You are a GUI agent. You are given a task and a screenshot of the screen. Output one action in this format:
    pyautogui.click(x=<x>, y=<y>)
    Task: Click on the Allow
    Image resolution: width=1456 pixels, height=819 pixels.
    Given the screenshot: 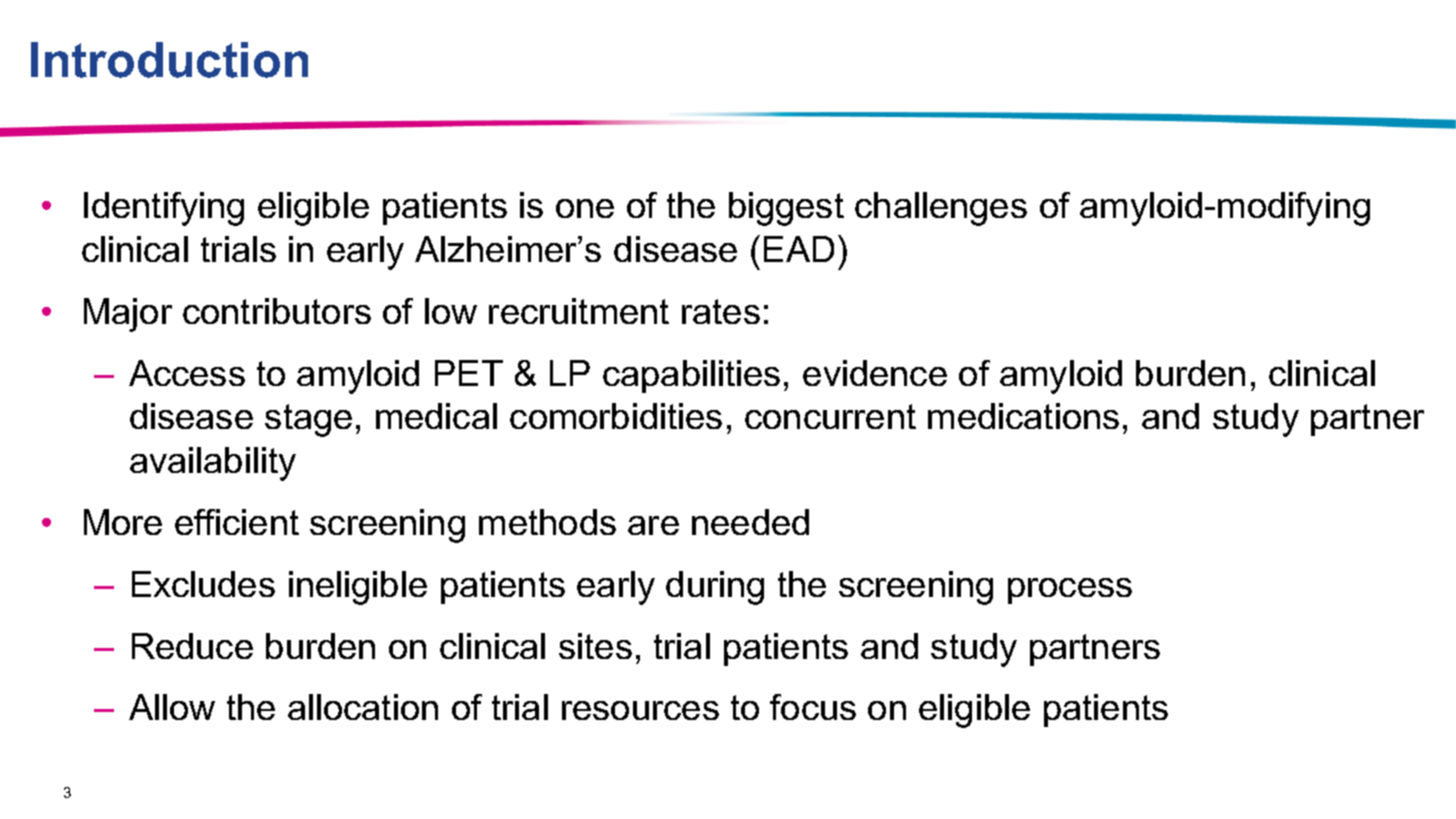 What is the action you would take?
    pyautogui.click(x=172, y=707)
